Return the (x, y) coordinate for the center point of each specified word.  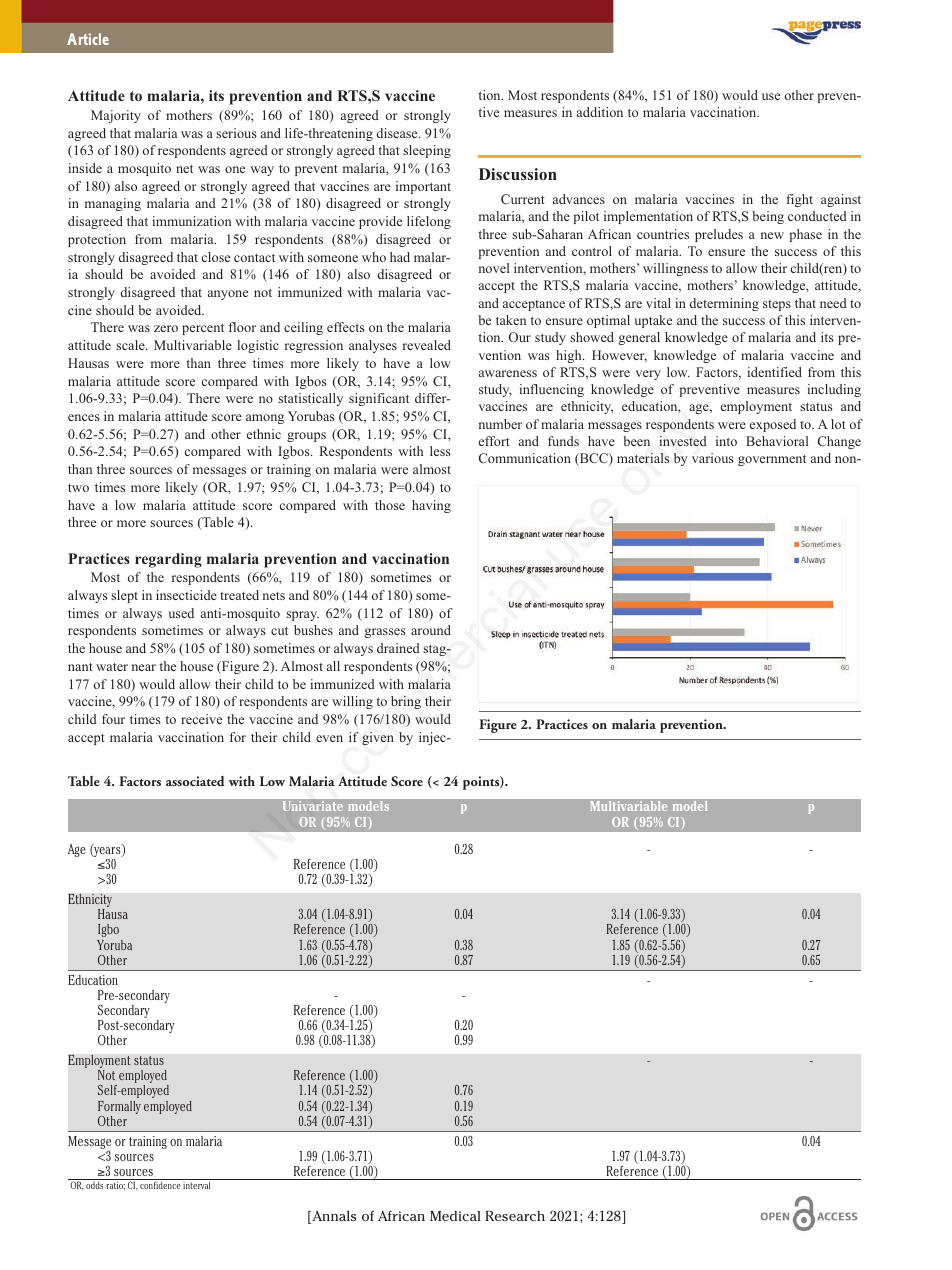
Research (515, 1216)
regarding (168, 560)
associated (195, 781)
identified (774, 372)
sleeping (427, 151)
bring (406, 702)
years (107, 852)
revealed (427, 345)
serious (236, 133)
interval (196, 1185)
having (431, 506)
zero (166, 328)
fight (799, 200)
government (772, 460)
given (378, 738)
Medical (455, 1216)
